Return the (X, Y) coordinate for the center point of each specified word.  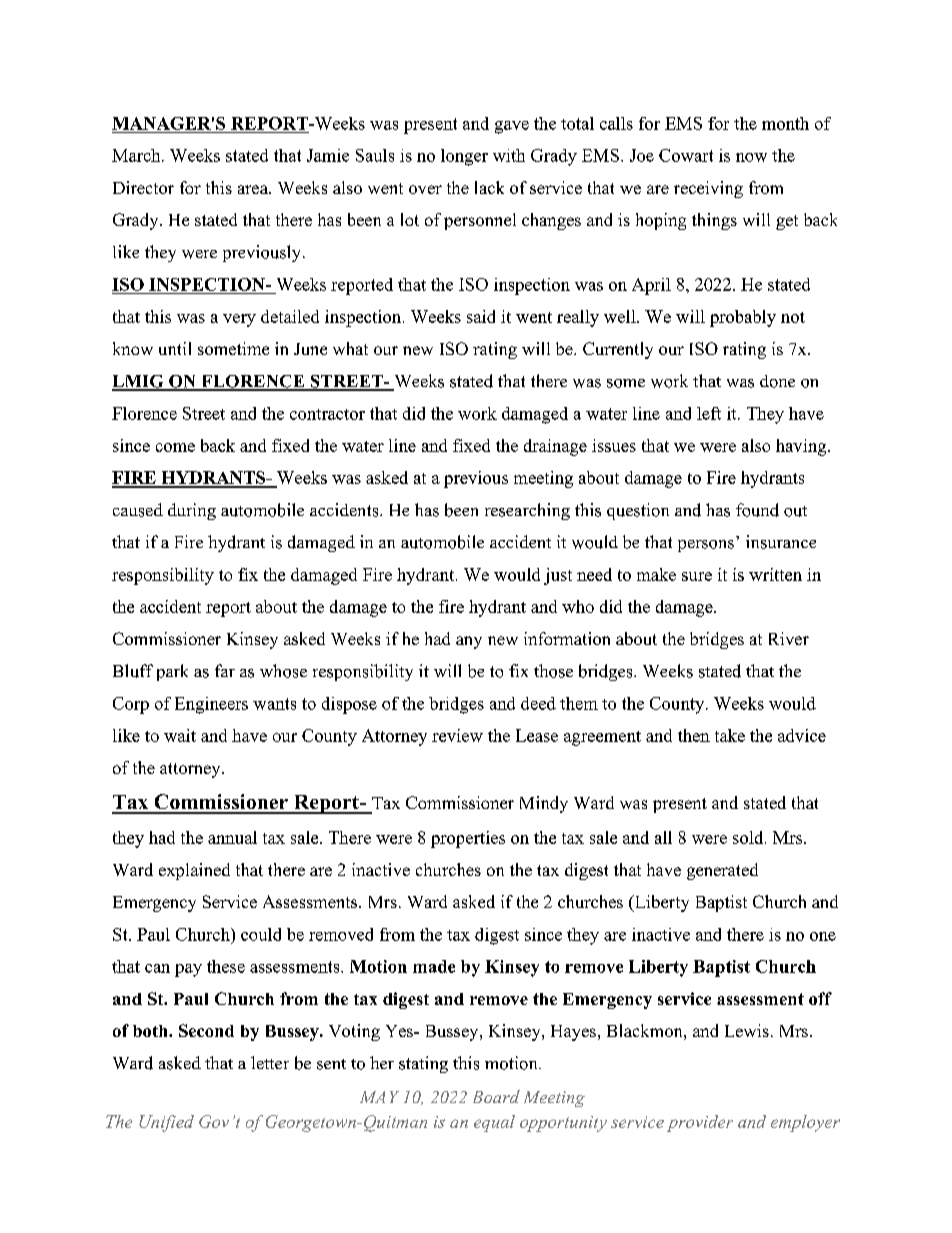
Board (496, 1096)
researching (527, 511)
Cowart (686, 155)
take (730, 735)
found (757, 510)
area (254, 189)
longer (464, 157)
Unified (166, 1123)
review (457, 735)
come (175, 447)
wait (180, 735)
